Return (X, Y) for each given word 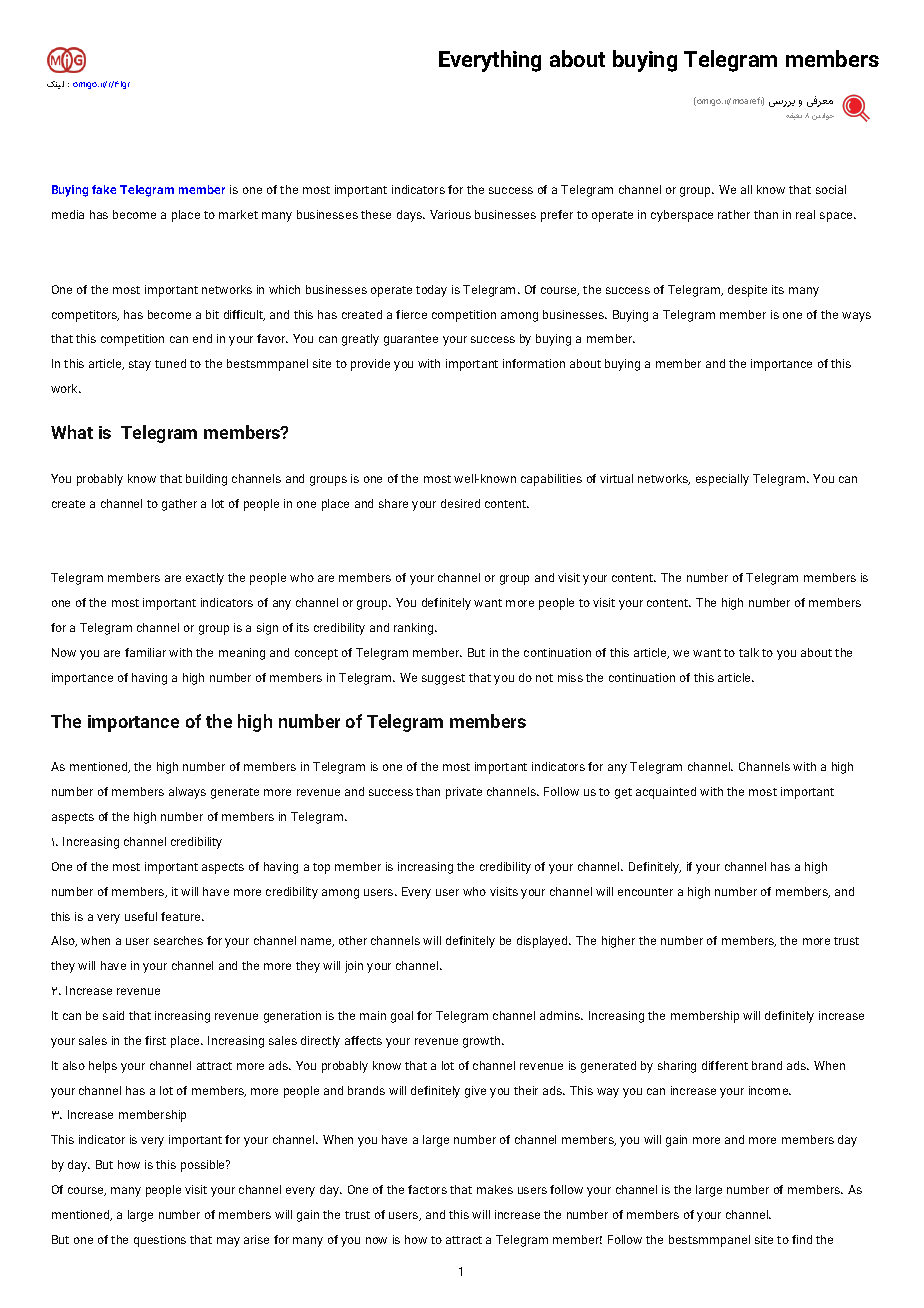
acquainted (666, 793)
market (238, 214)
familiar (145, 652)
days (410, 216)
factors (427, 1189)
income (770, 1090)
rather (734, 214)
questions (160, 1241)
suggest (443, 679)
